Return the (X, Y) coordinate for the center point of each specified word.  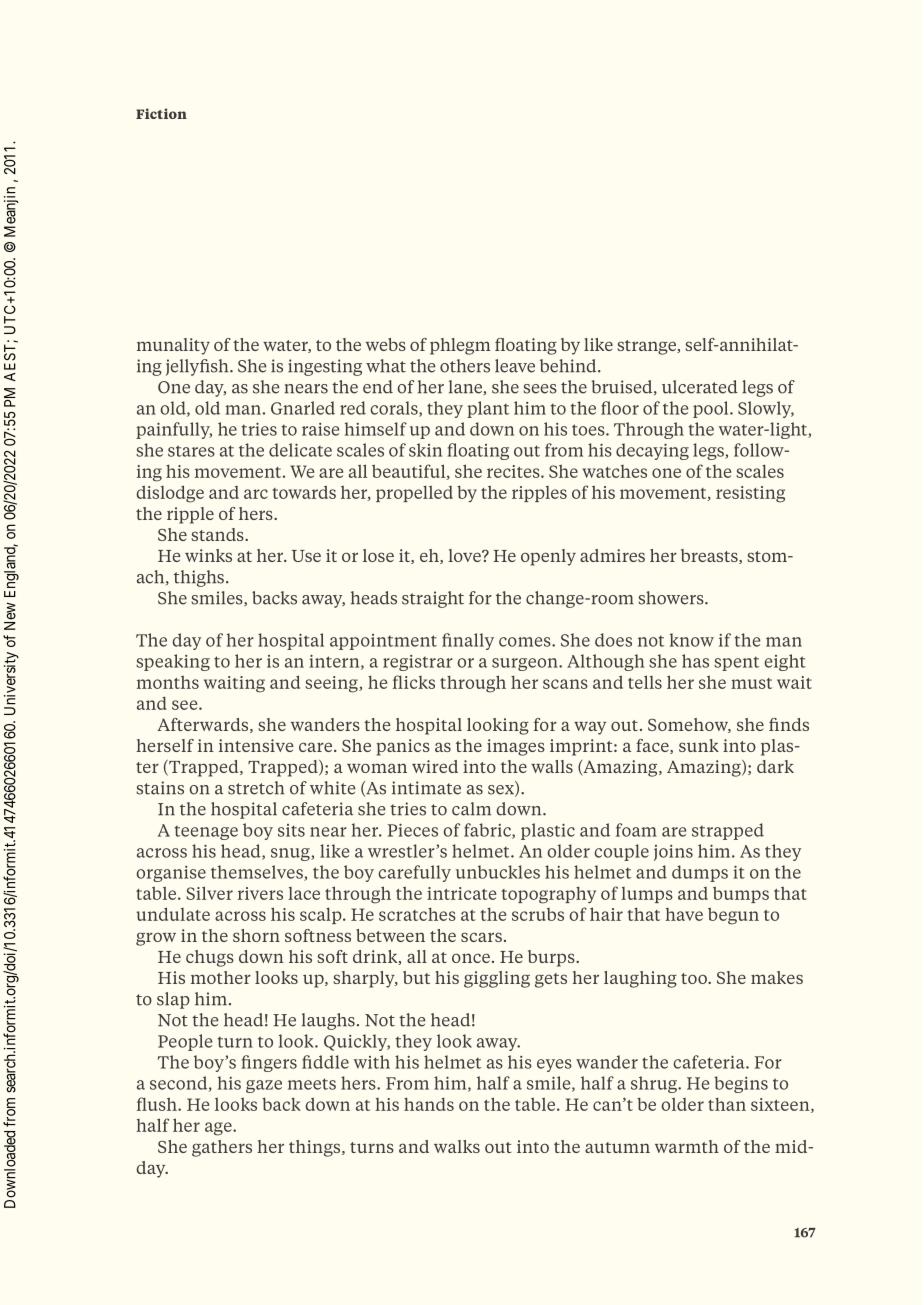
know (692, 640)
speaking (173, 662)
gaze (264, 1086)
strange (647, 347)
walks (457, 1146)
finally (468, 641)
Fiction (161, 113)
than (727, 1104)
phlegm (460, 346)
